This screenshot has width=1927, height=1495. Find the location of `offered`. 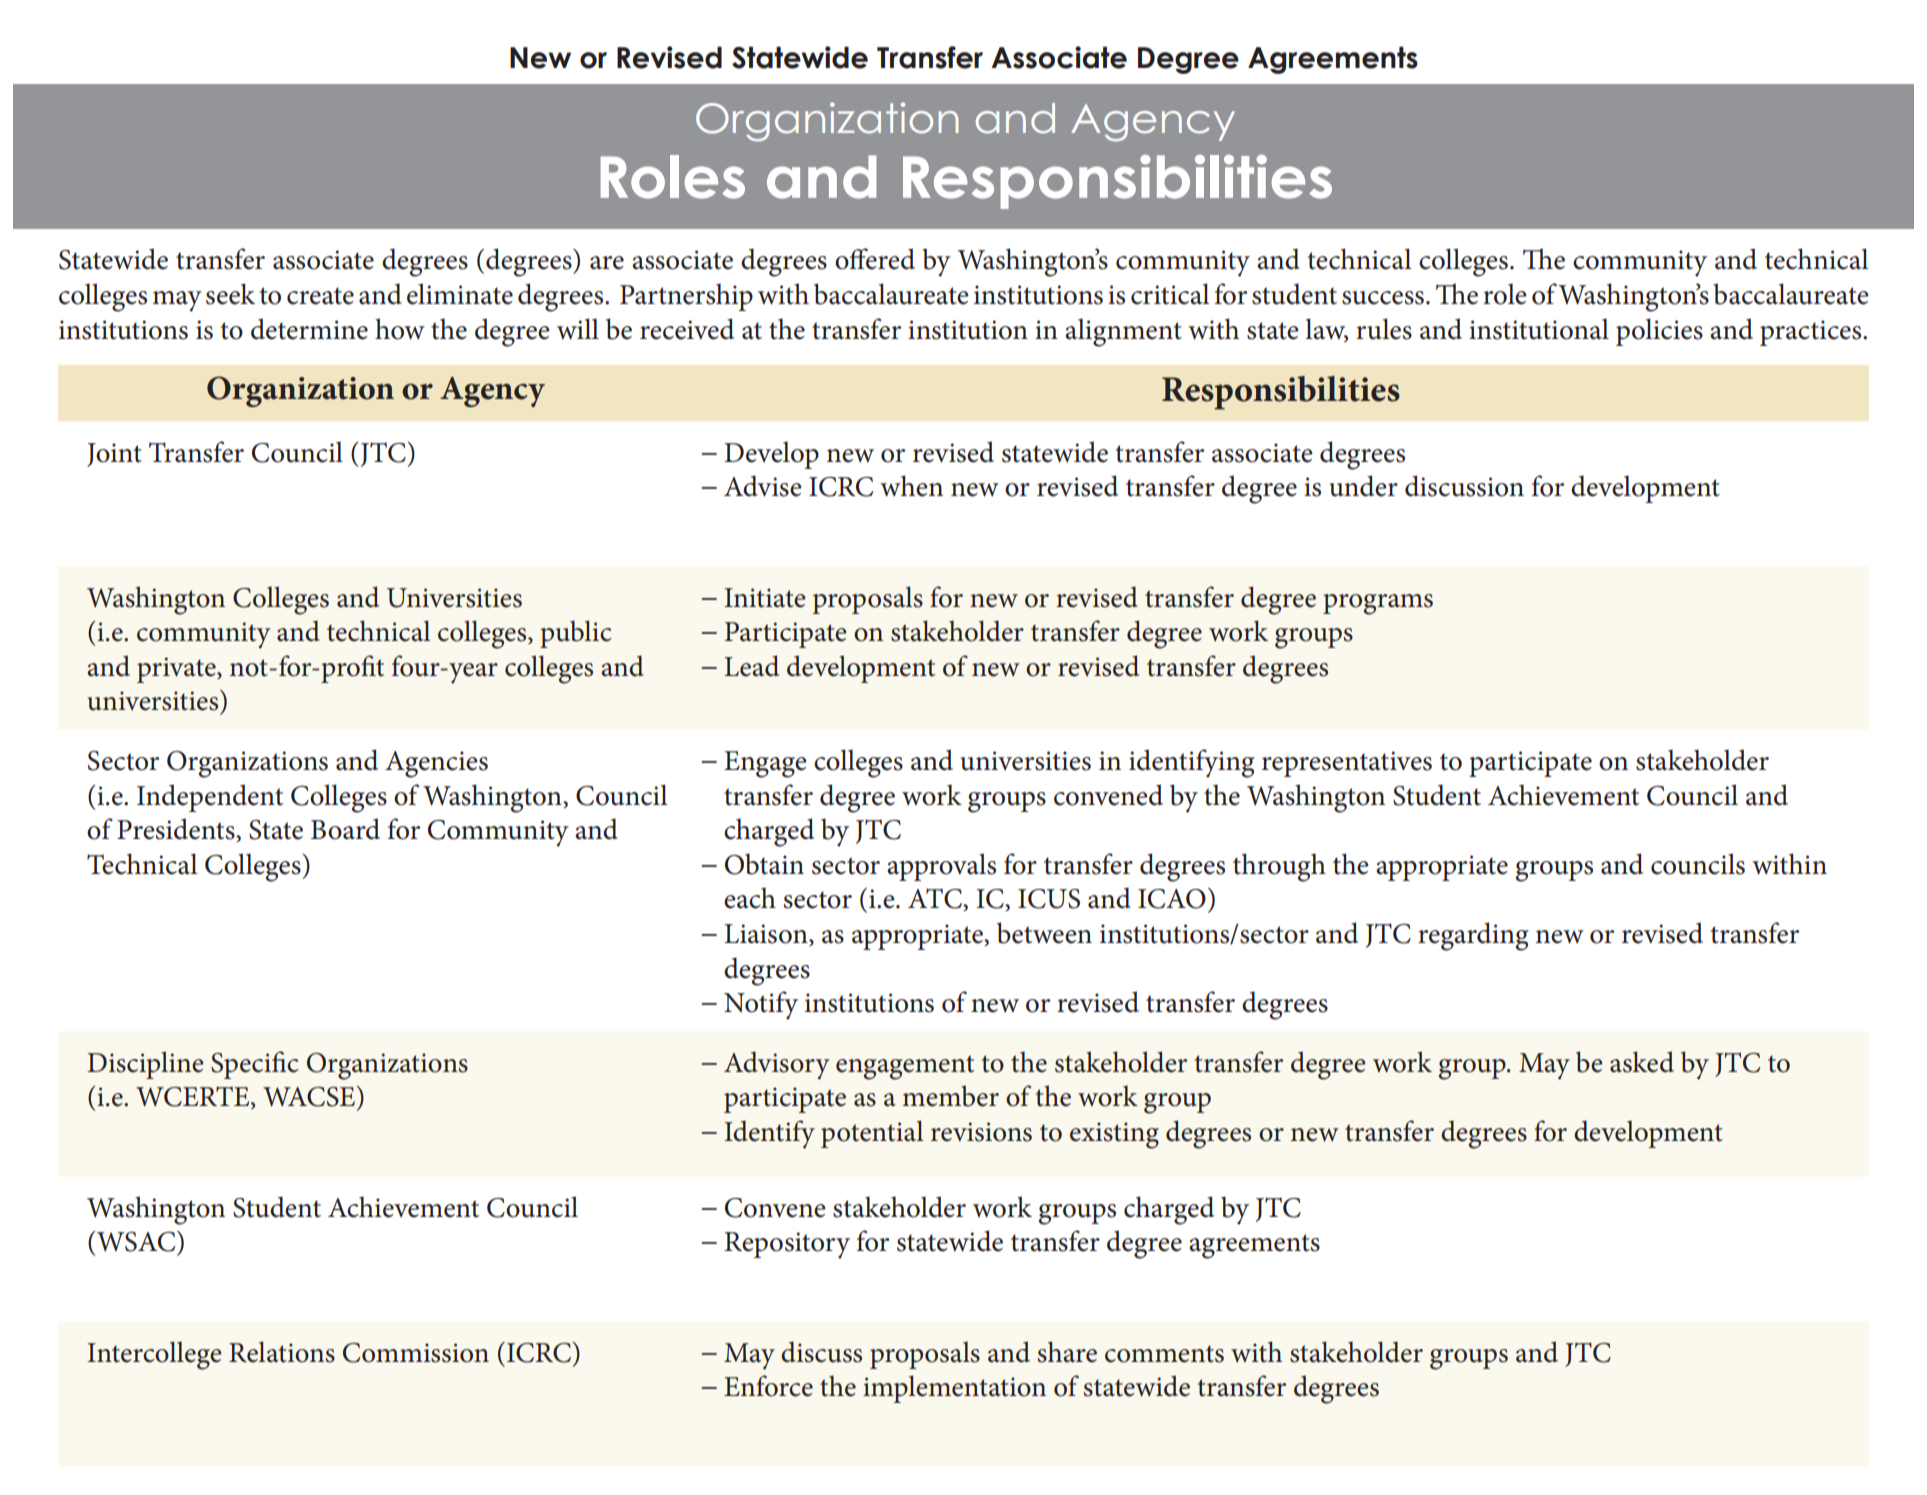

offered is located at coordinates (875, 259).
